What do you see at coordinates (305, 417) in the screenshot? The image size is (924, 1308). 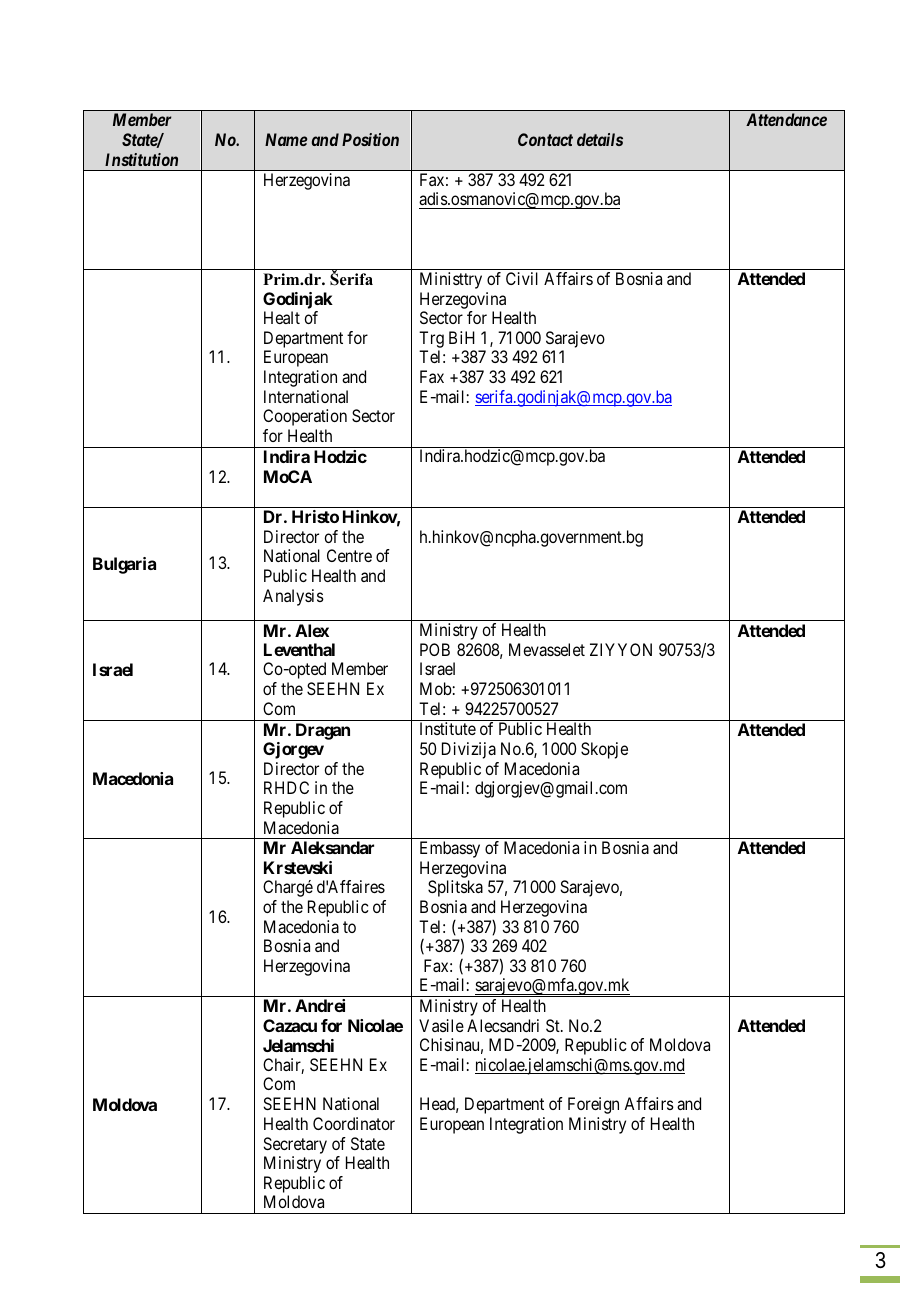 I see `Cooperation` at bounding box center [305, 417].
